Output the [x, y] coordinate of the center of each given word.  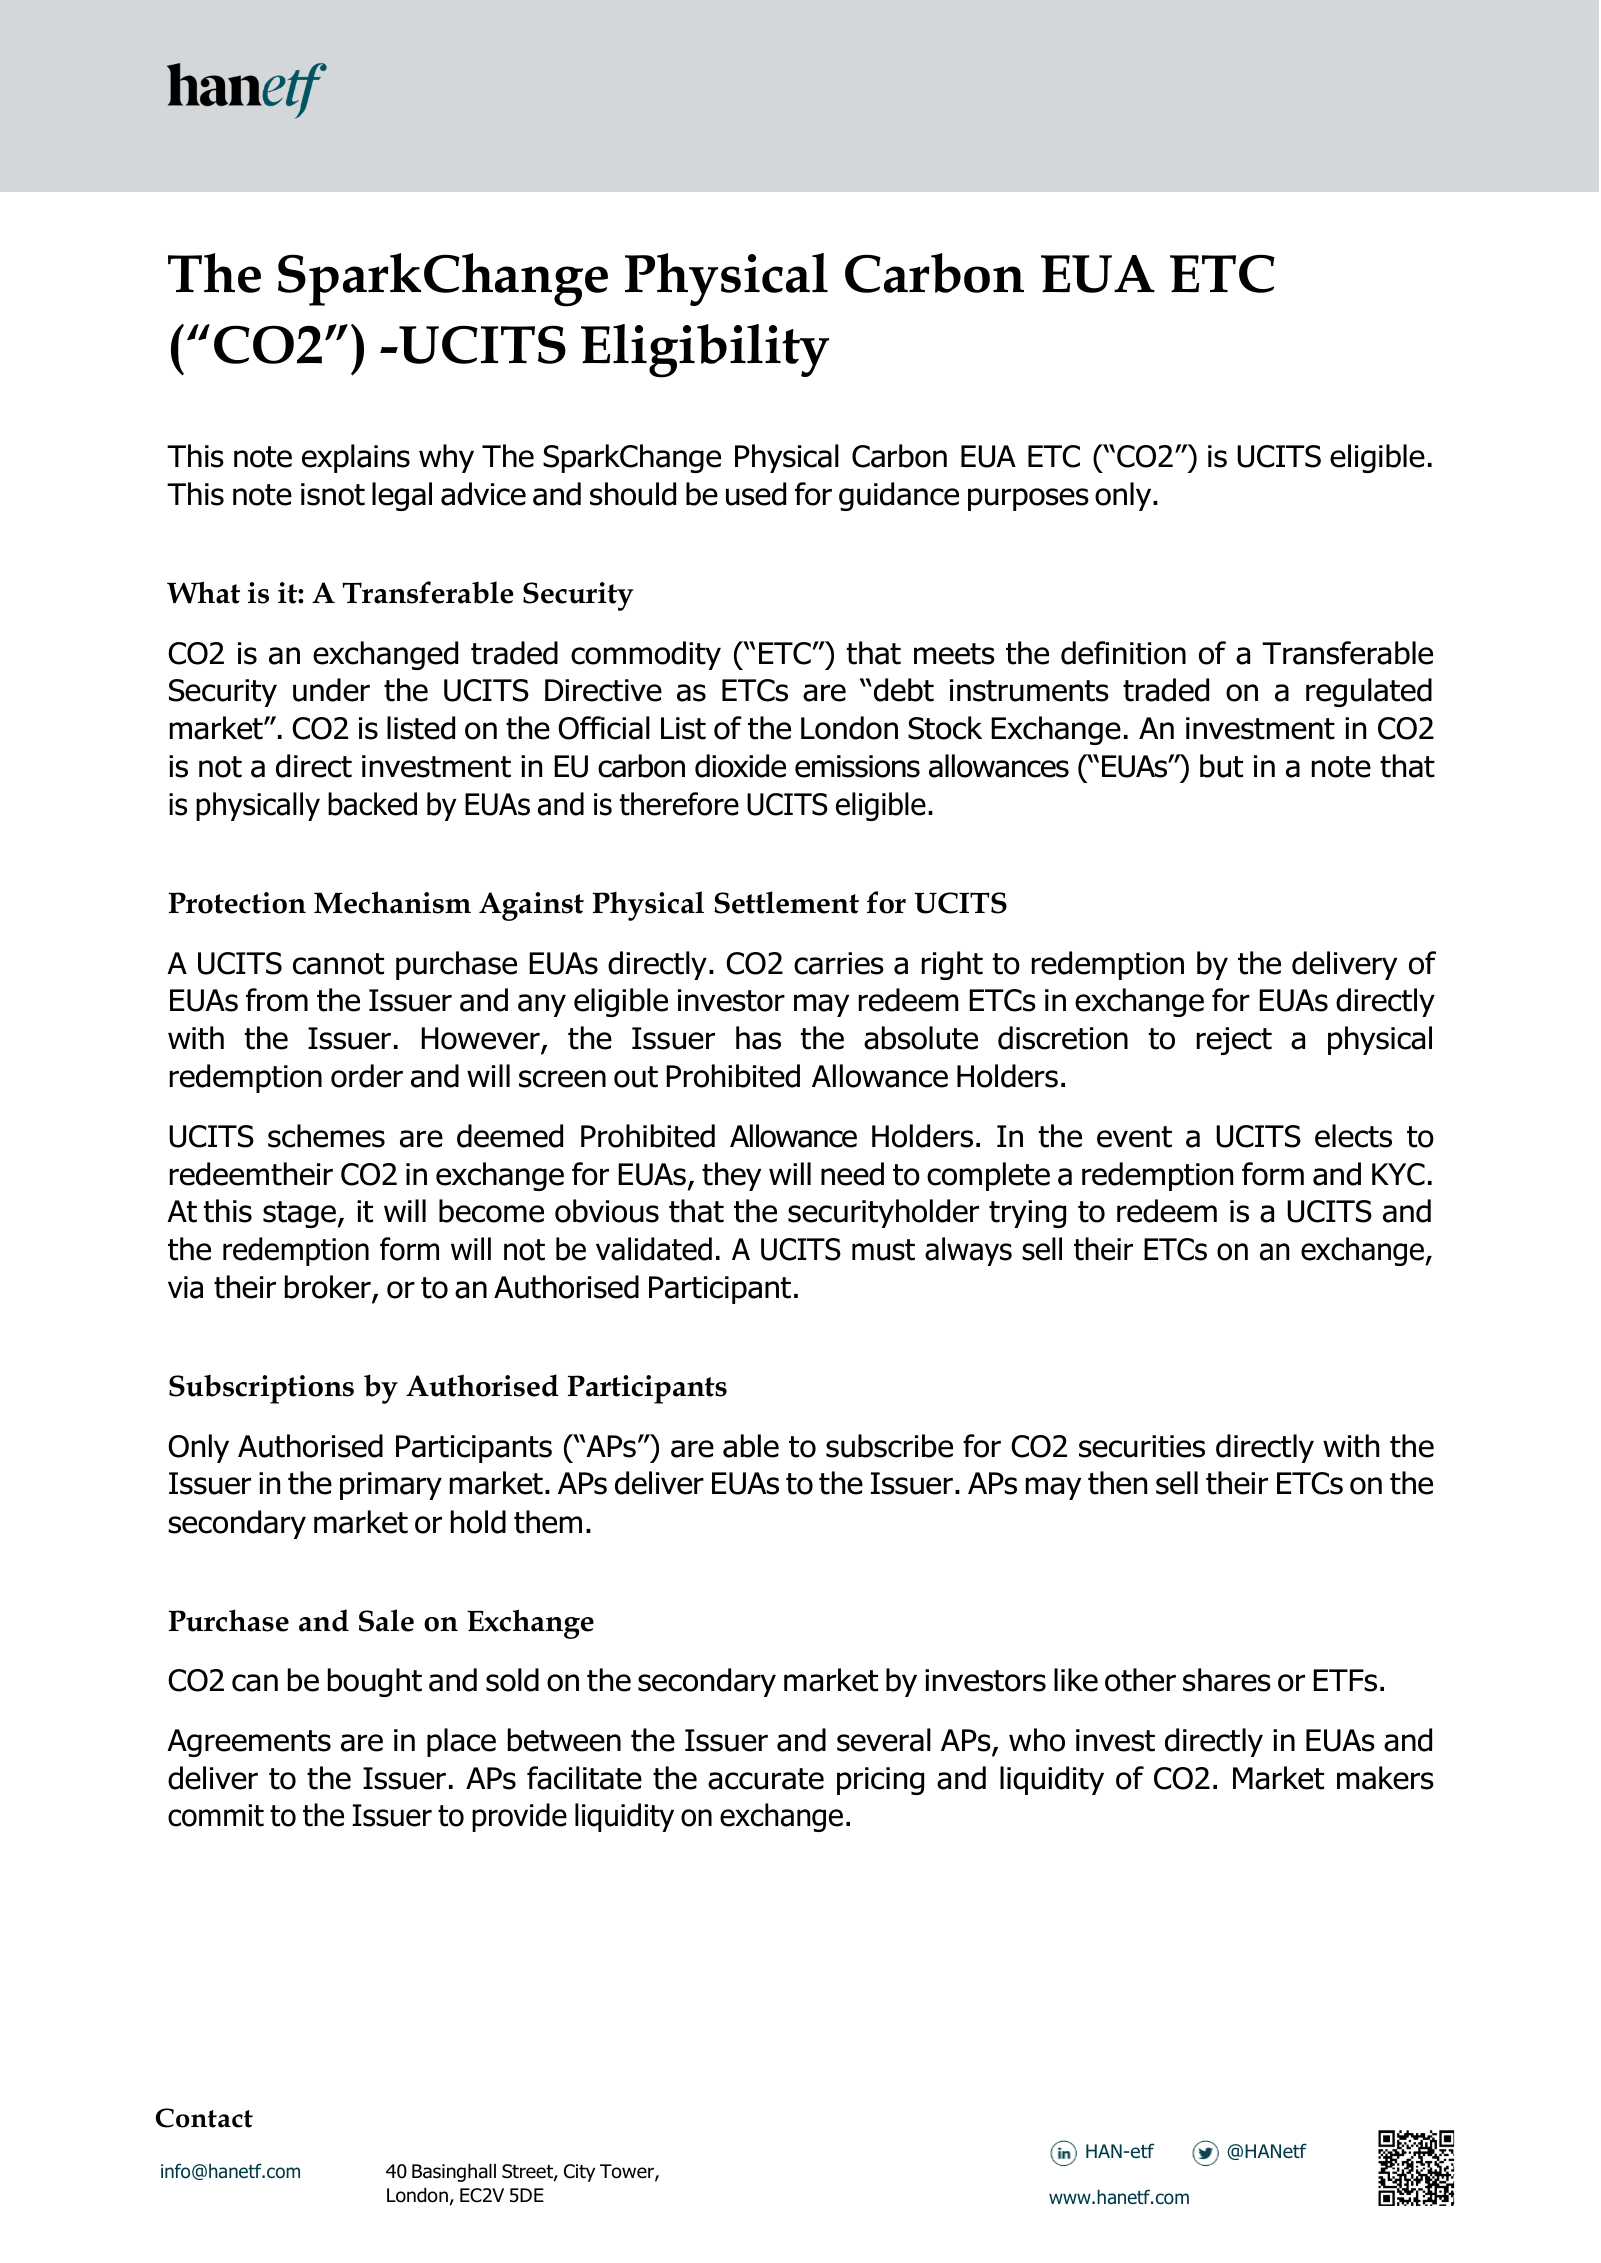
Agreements [249, 1743]
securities [1142, 1446]
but [1221, 766]
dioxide [740, 766]
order [367, 1076]
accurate [766, 1779]
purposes [1028, 499]
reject [1234, 1041]
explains [356, 458]
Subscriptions [261, 1389]
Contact [204, 2118]
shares [1227, 1680]
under [331, 690]
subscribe [889, 1446]
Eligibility [705, 351]
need [852, 1174]
